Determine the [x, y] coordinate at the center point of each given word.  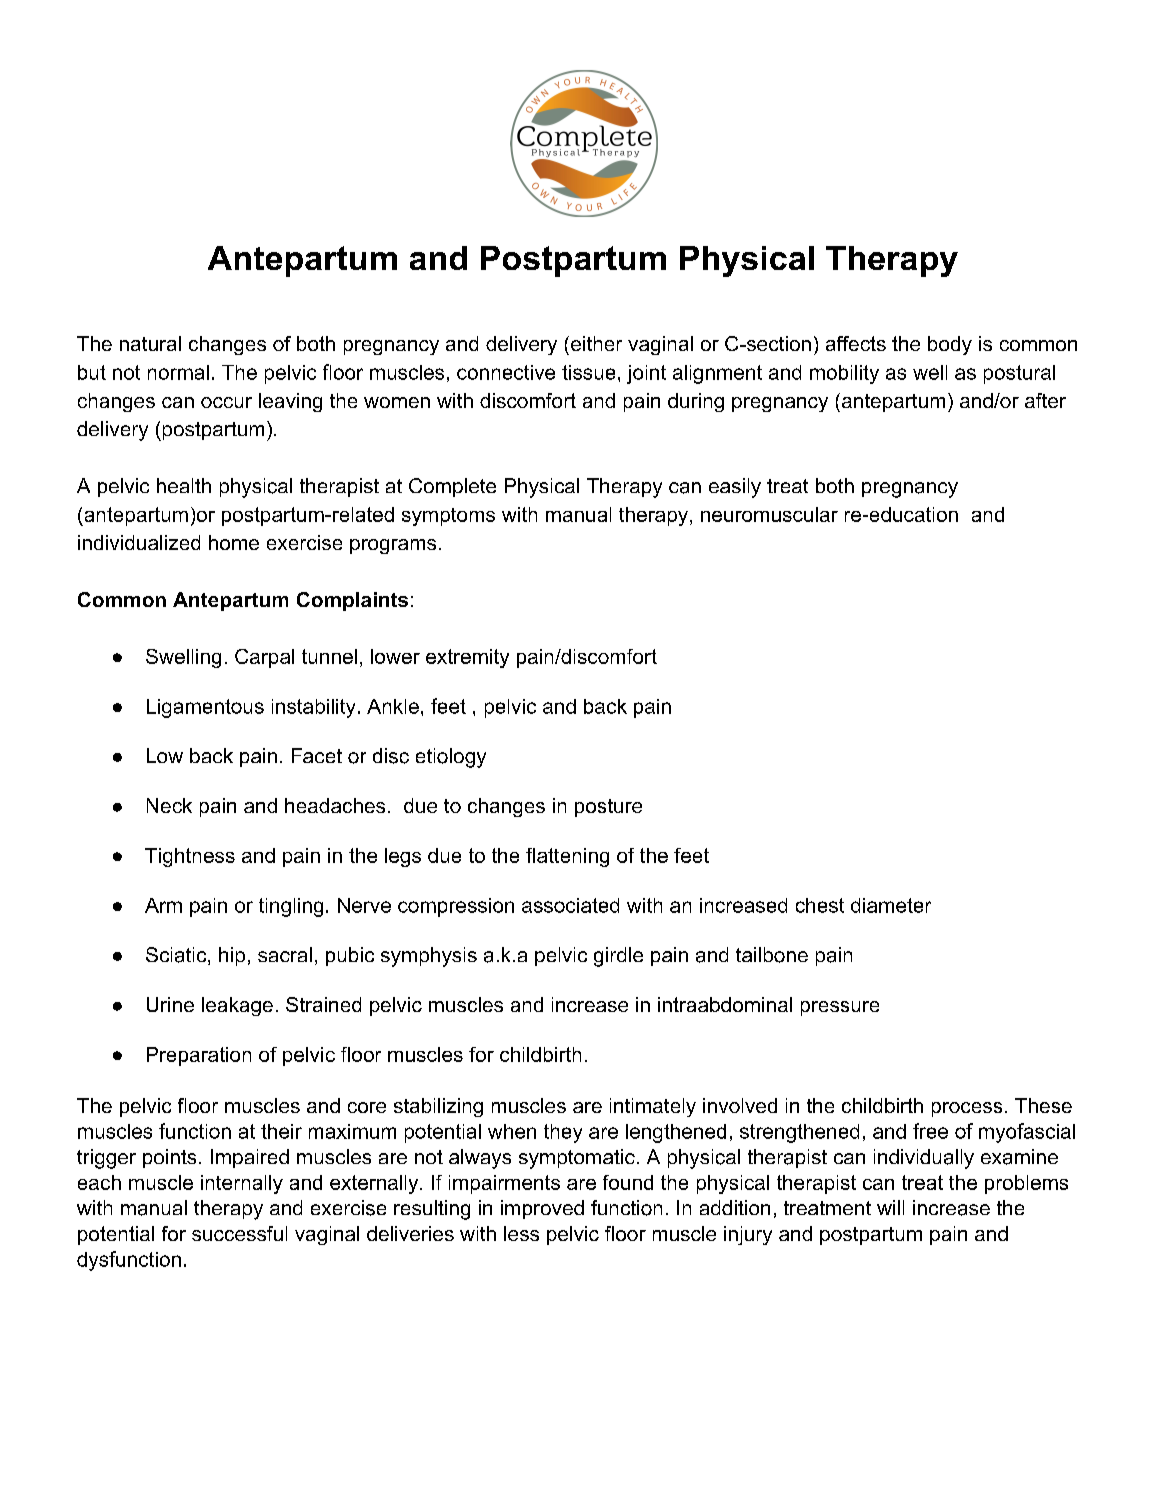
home [234, 542]
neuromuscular [769, 514]
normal [178, 372]
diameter [891, 905]
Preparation [199, 1056]
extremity [467, 658]
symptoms [448, 517]
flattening [567, 857]
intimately [653, 1107]
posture [608, 808]
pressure [840, 1008]
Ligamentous [205, 708]
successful [239, 1233]
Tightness [190, 857]
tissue [588, 372]
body [950, 345]
